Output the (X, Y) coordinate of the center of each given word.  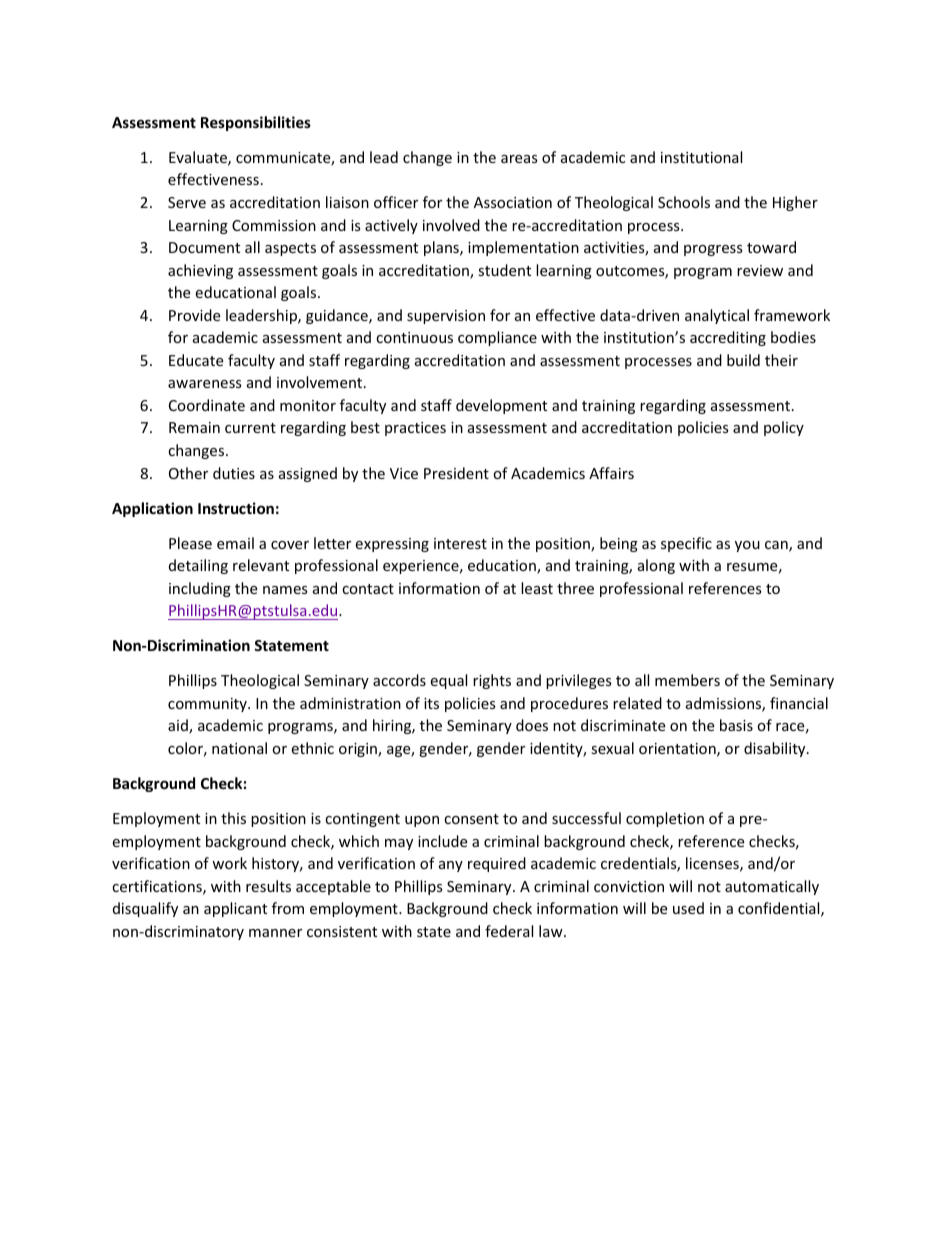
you (747, 546)
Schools (684, 202)
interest (460, 543)
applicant (235, 909)
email (235, 543)
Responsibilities (256, 123)
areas (519, 159)
